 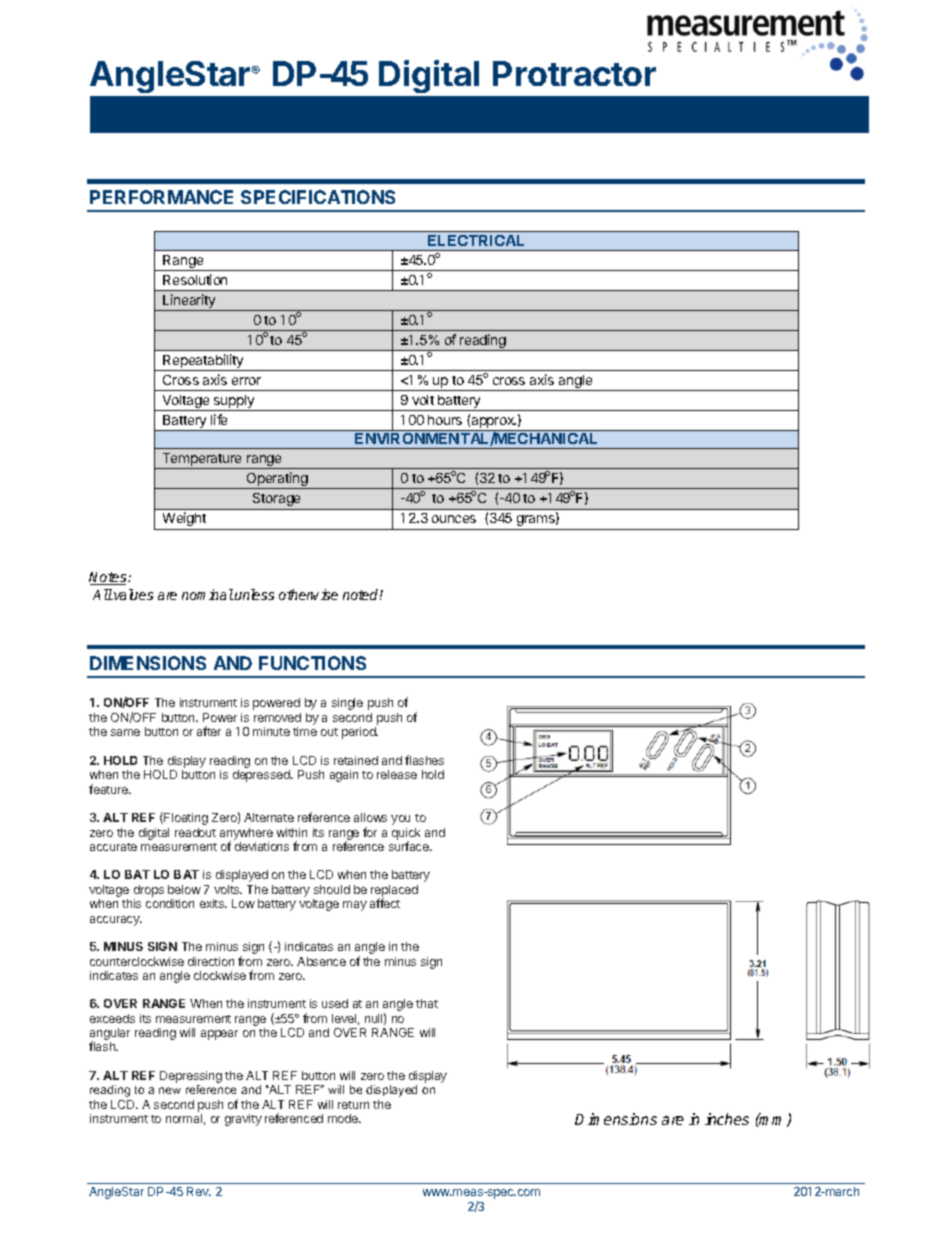 What do you see at coordinates (277, 480) in the screenshot?
I see `Operating` at bounding box center [277, 480].
